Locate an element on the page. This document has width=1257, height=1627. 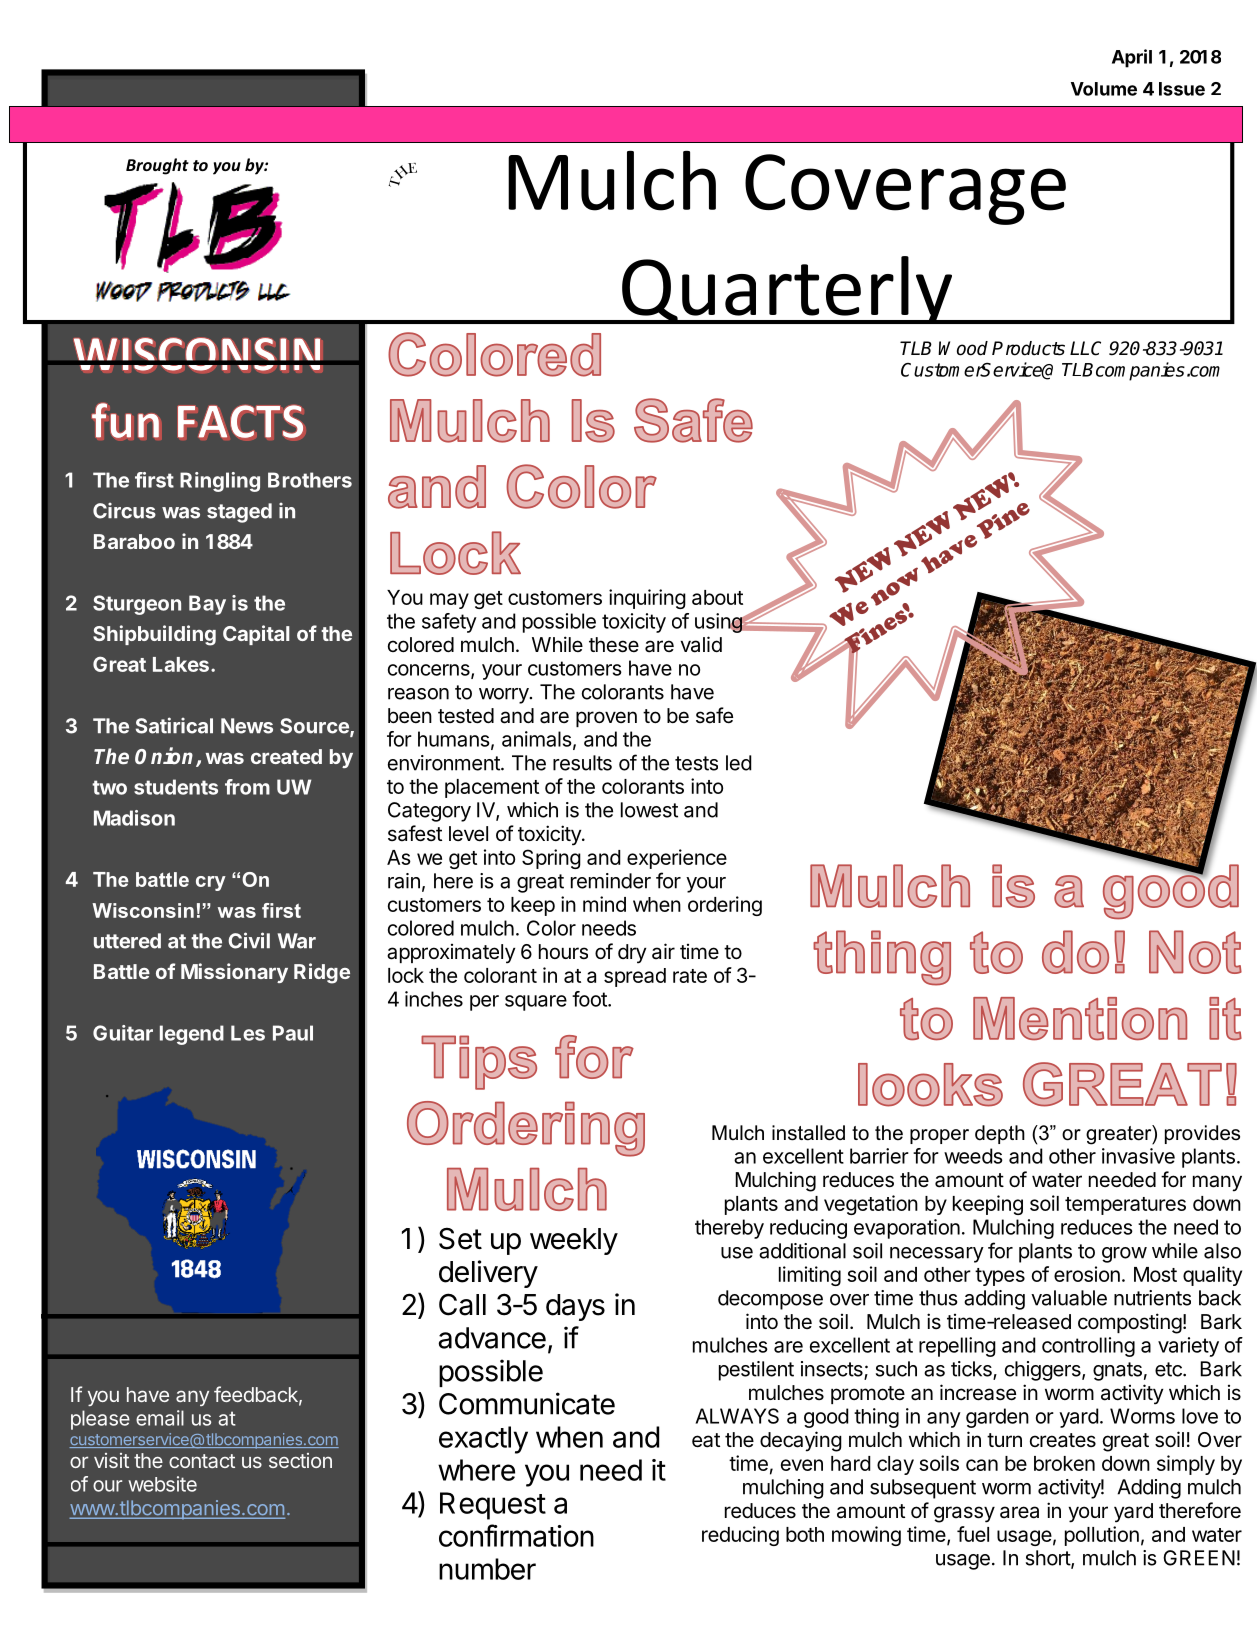
foot is located at coordinates (590, 999).
